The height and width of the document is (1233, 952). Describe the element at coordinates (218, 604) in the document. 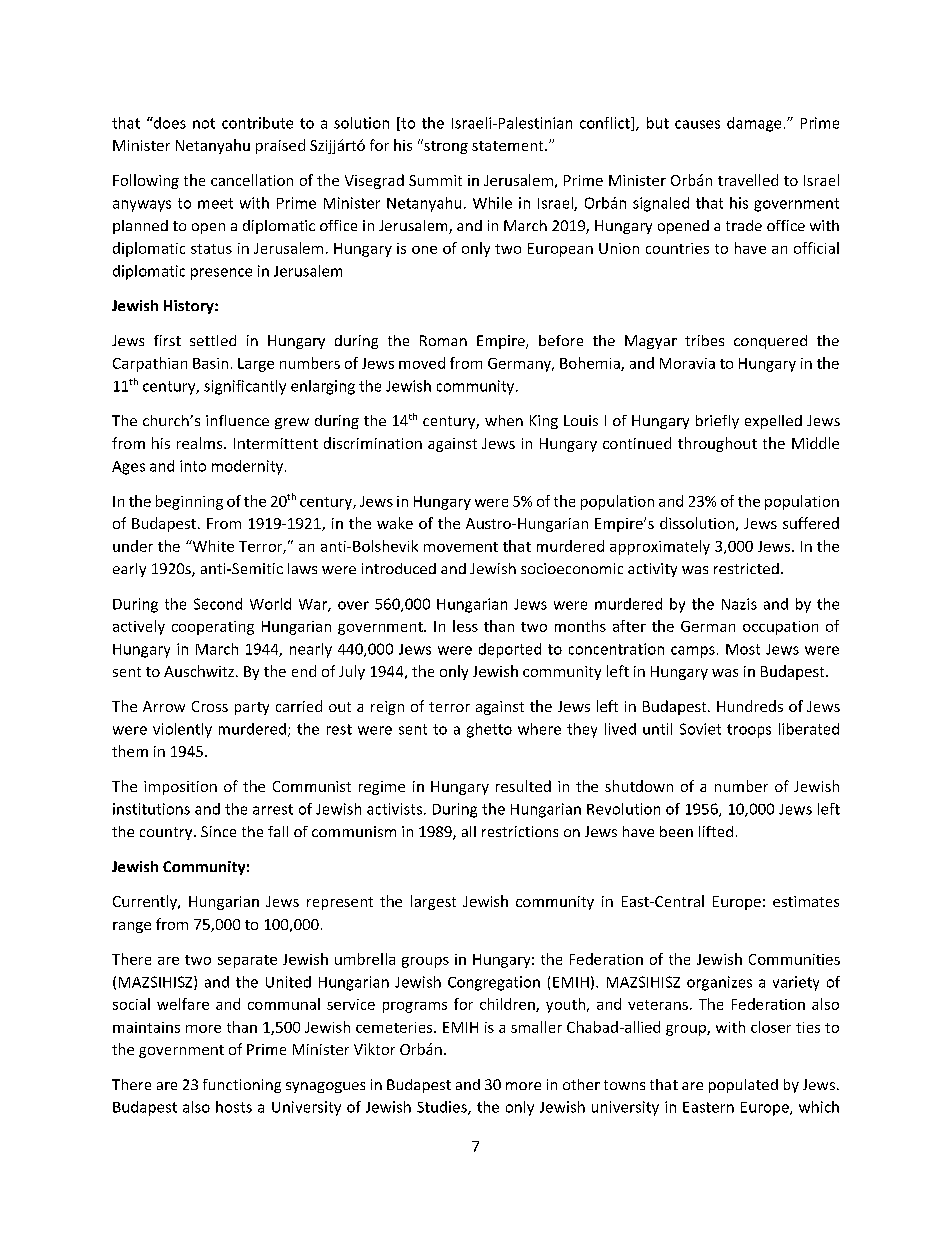

I see `Second` at that location.
